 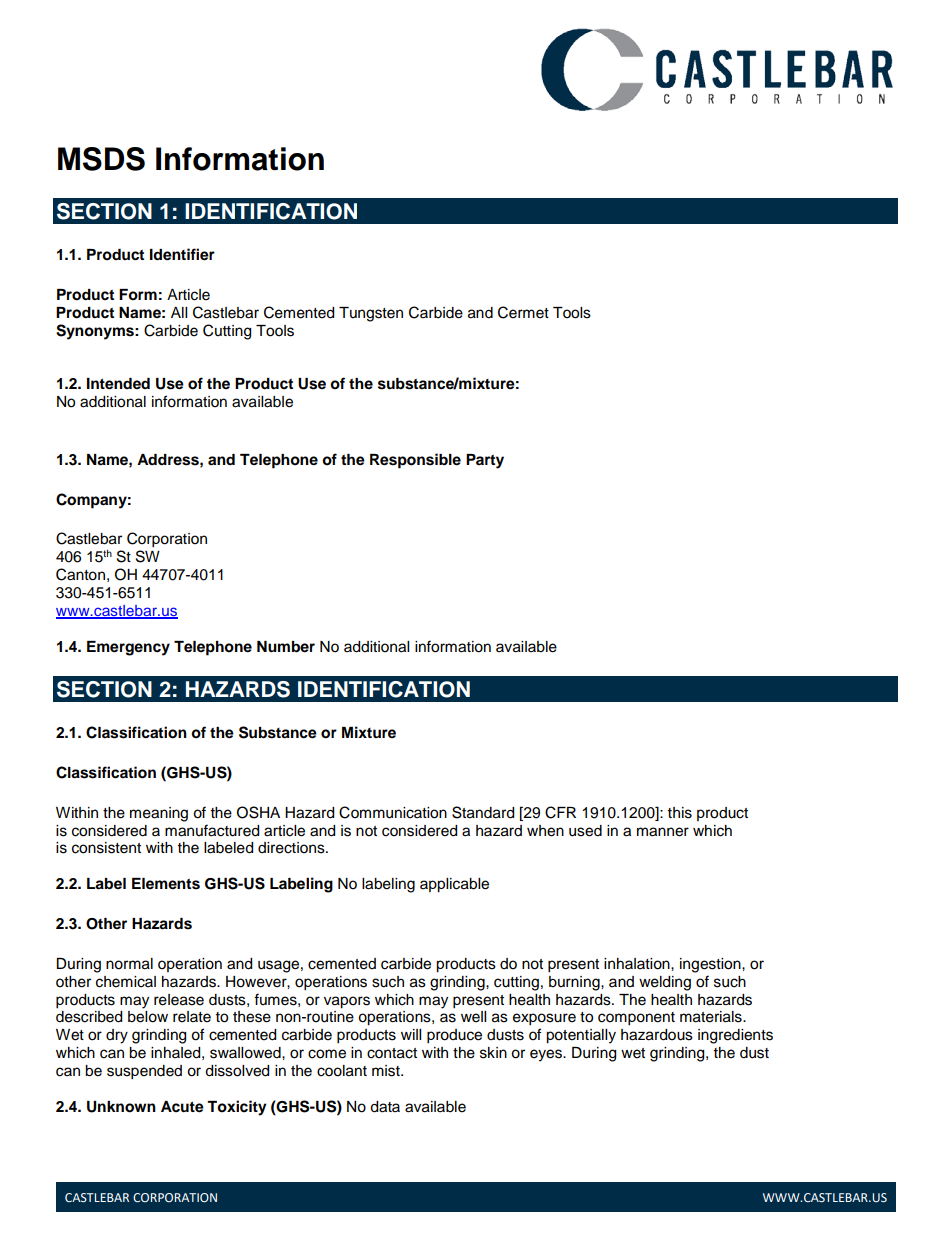 What do you see at coordinates (128, 648) in the document?
I see `Emergency` at bounding box center [128, 648].
